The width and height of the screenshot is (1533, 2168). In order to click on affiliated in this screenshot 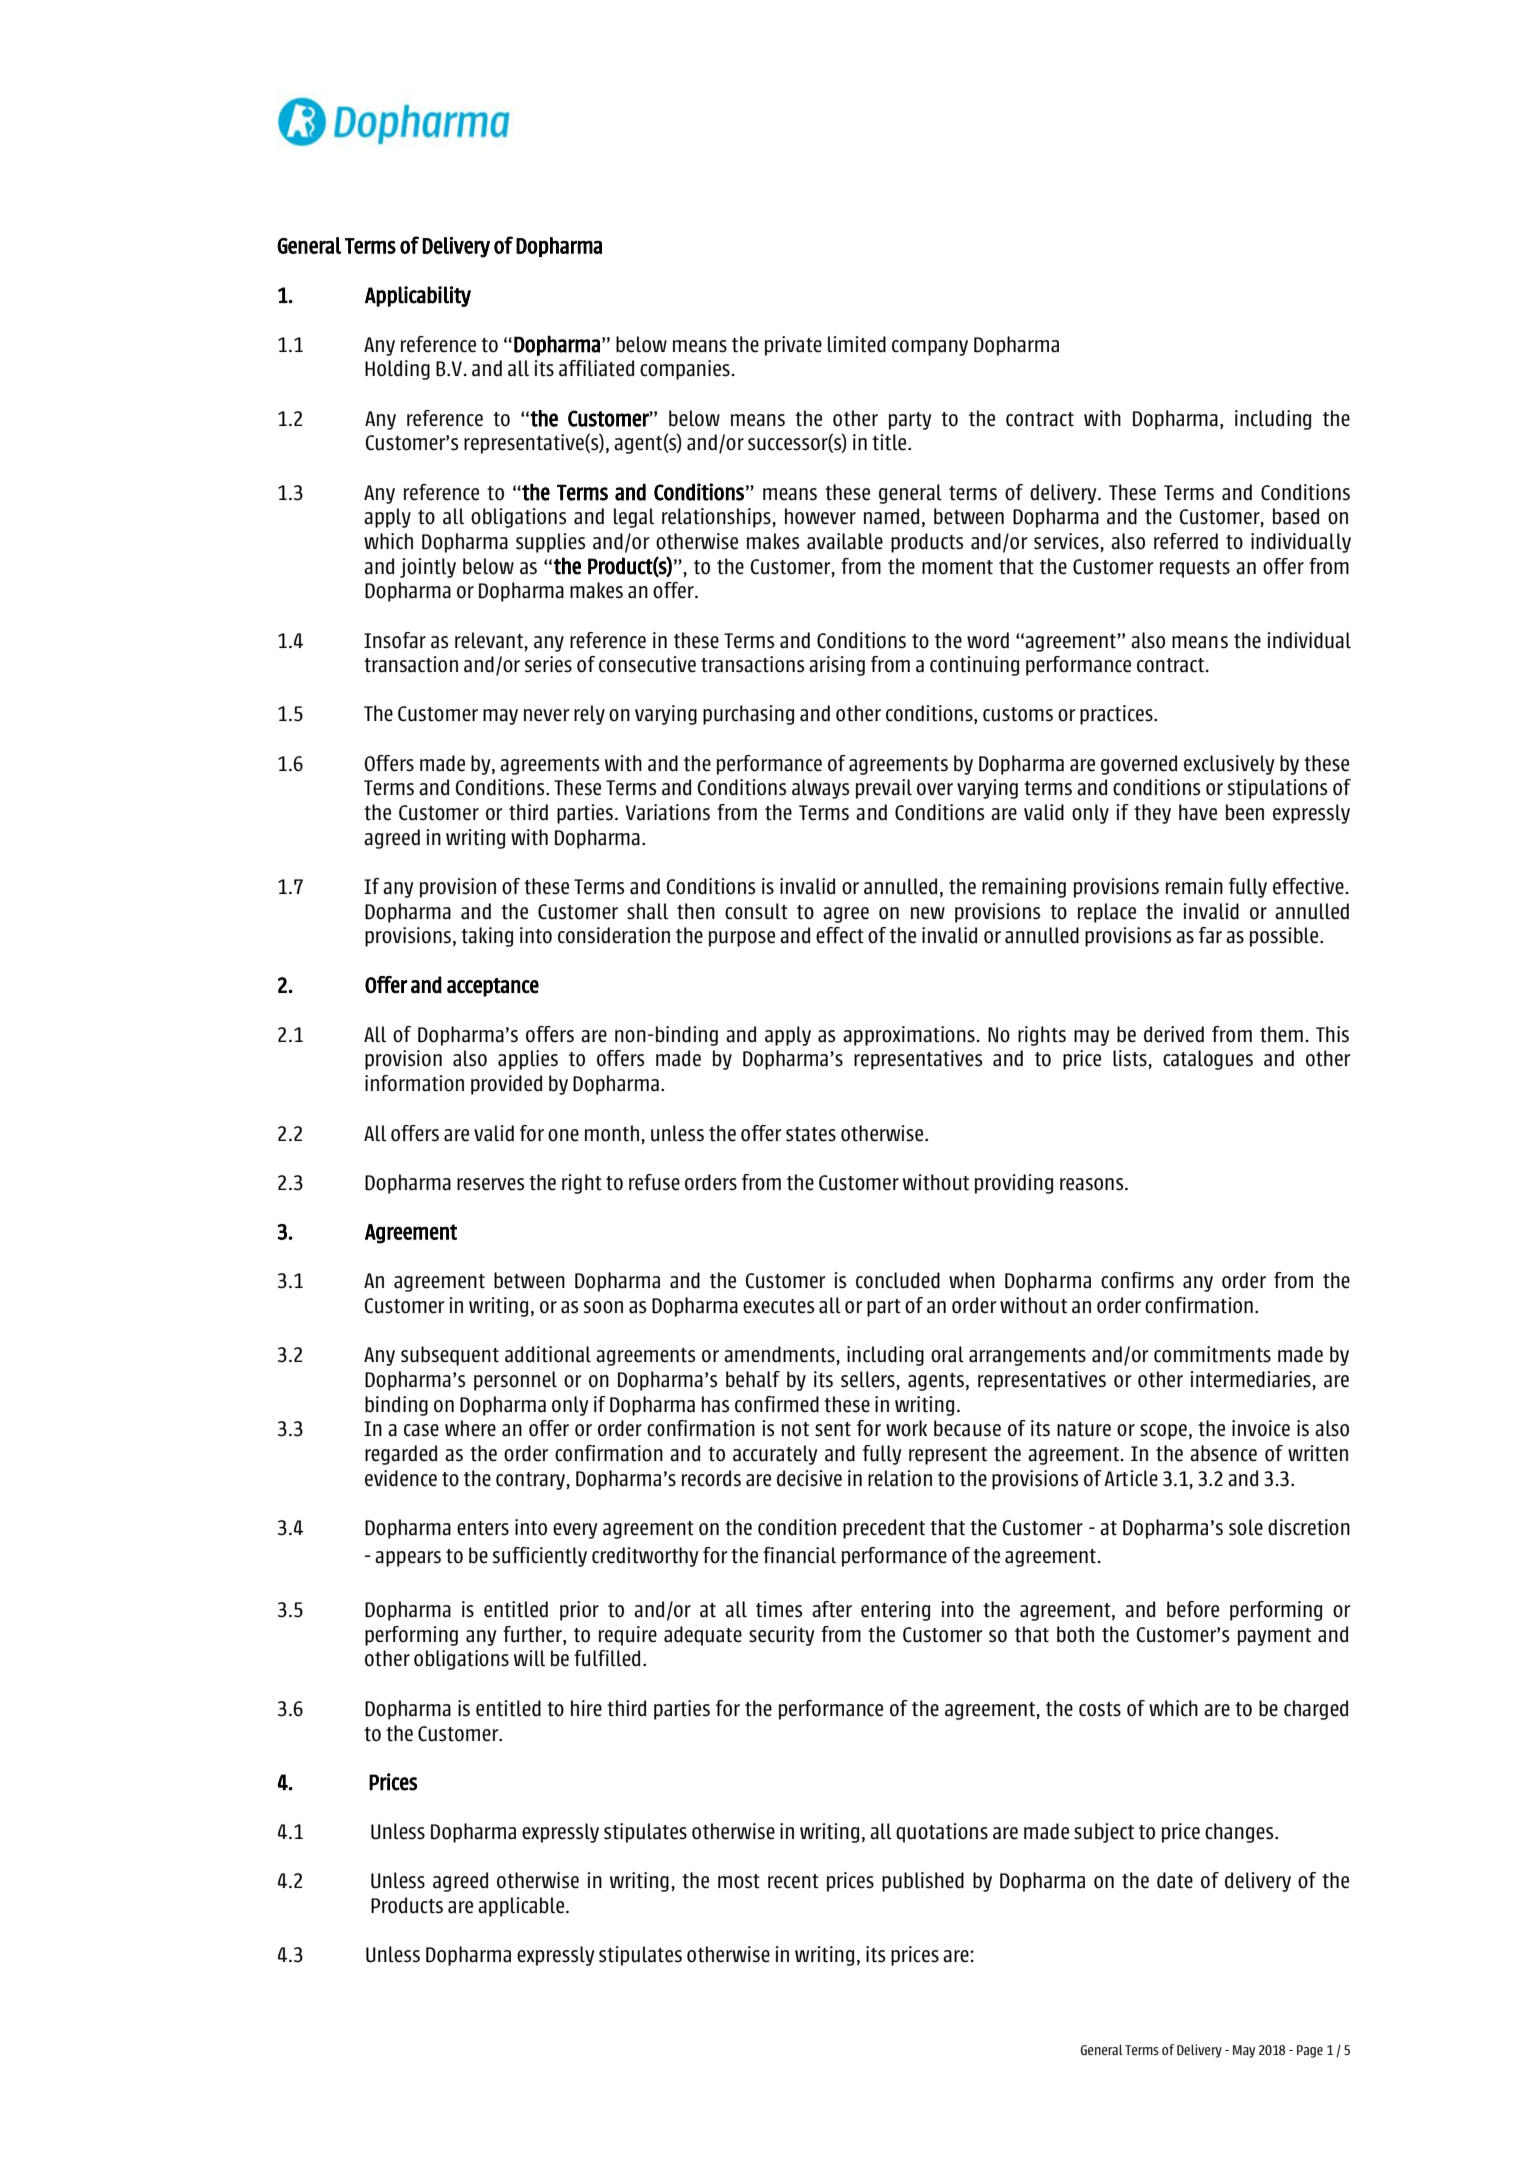, I will do `click(596, 368)`.
